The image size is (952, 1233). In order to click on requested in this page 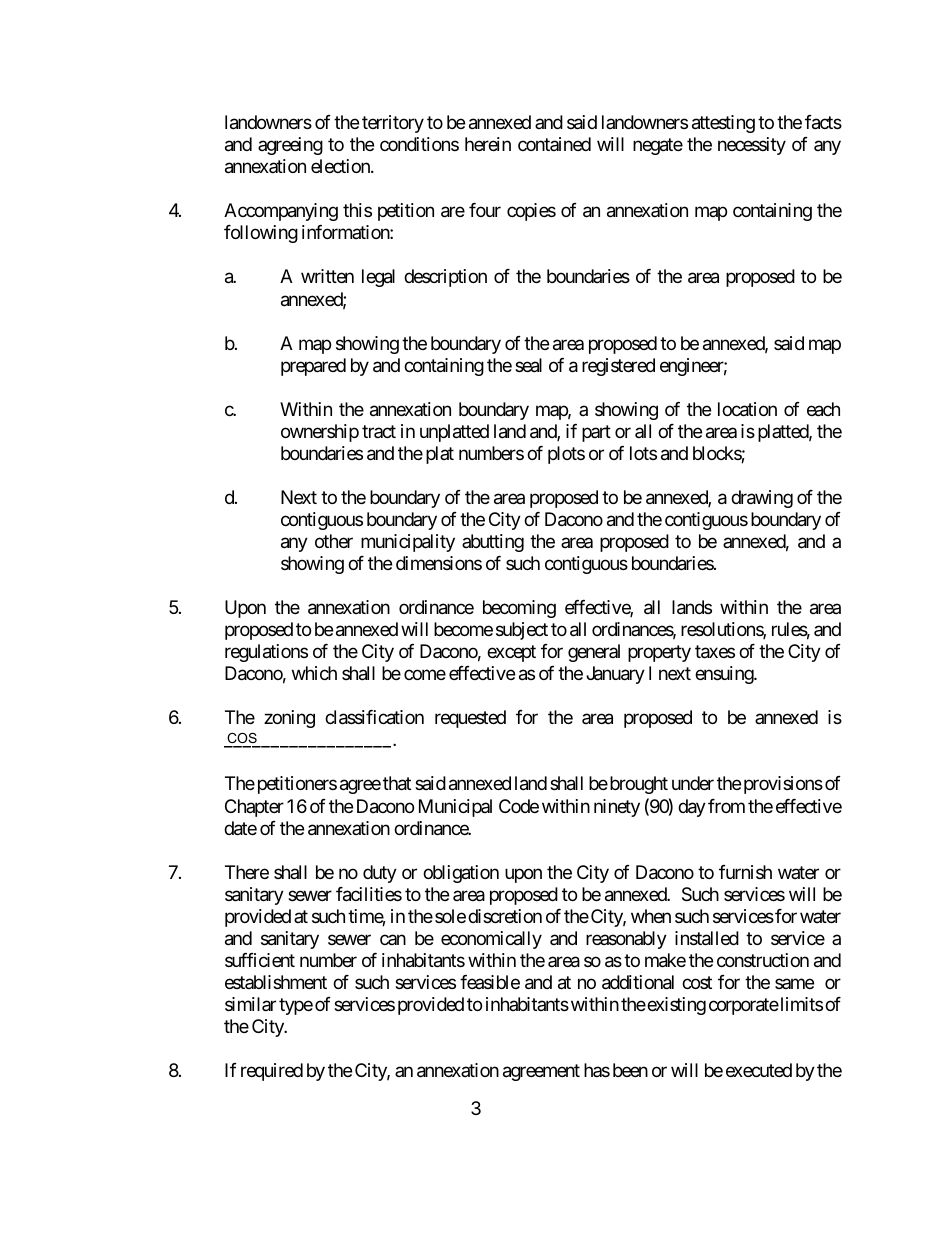, I will do `click(470, 719)`.
